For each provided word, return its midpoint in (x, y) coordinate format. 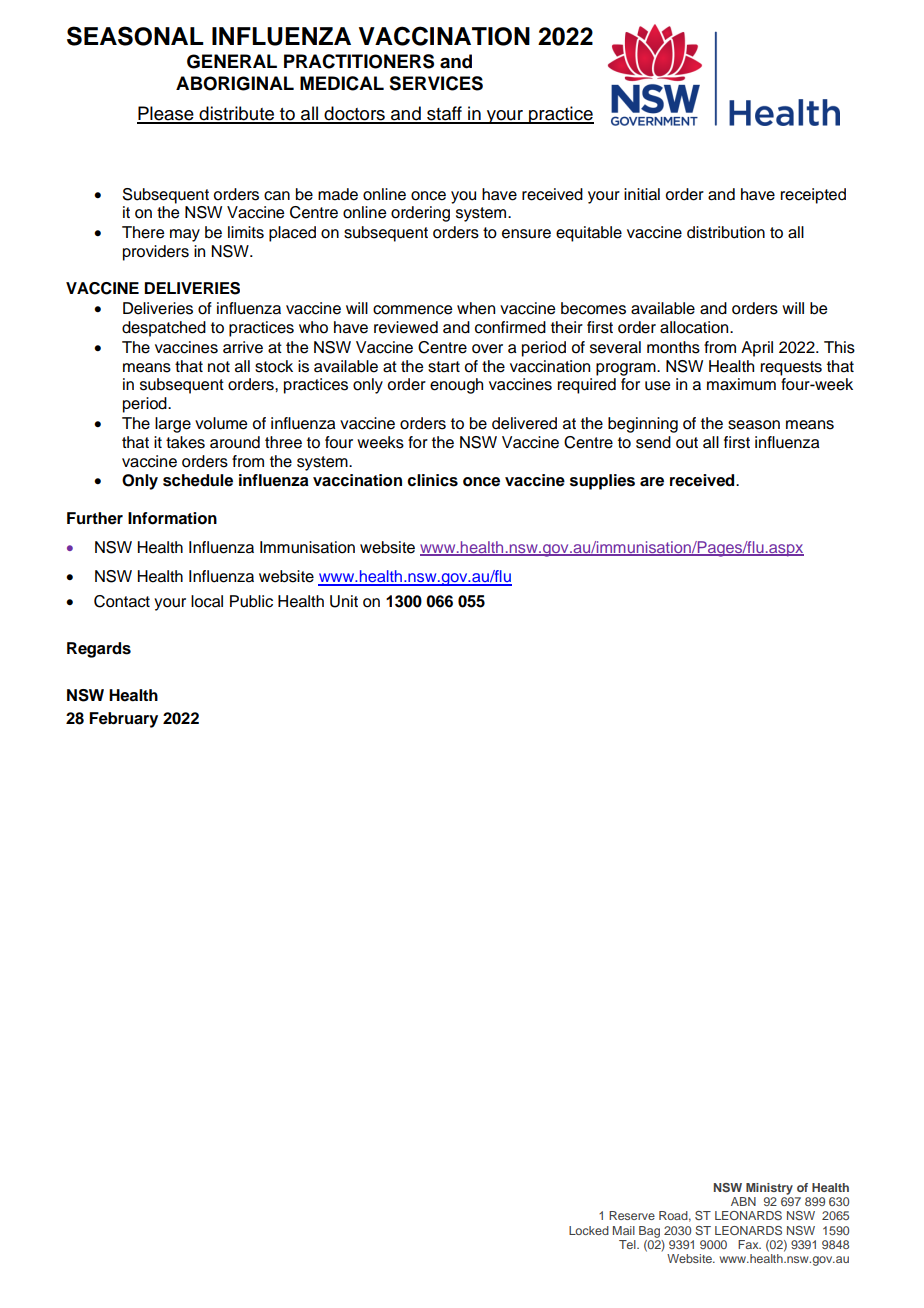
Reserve (632, 1215)
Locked (589, 1230)
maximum (741, 384)
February (123, 720)
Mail (624, 1230)
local (207, 601)
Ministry (769, 1189)
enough (456, 386)
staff (444, 114)
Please (166, 114)
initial (642, 194)
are (652, 482)
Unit (344, 601)
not (219, 367)
